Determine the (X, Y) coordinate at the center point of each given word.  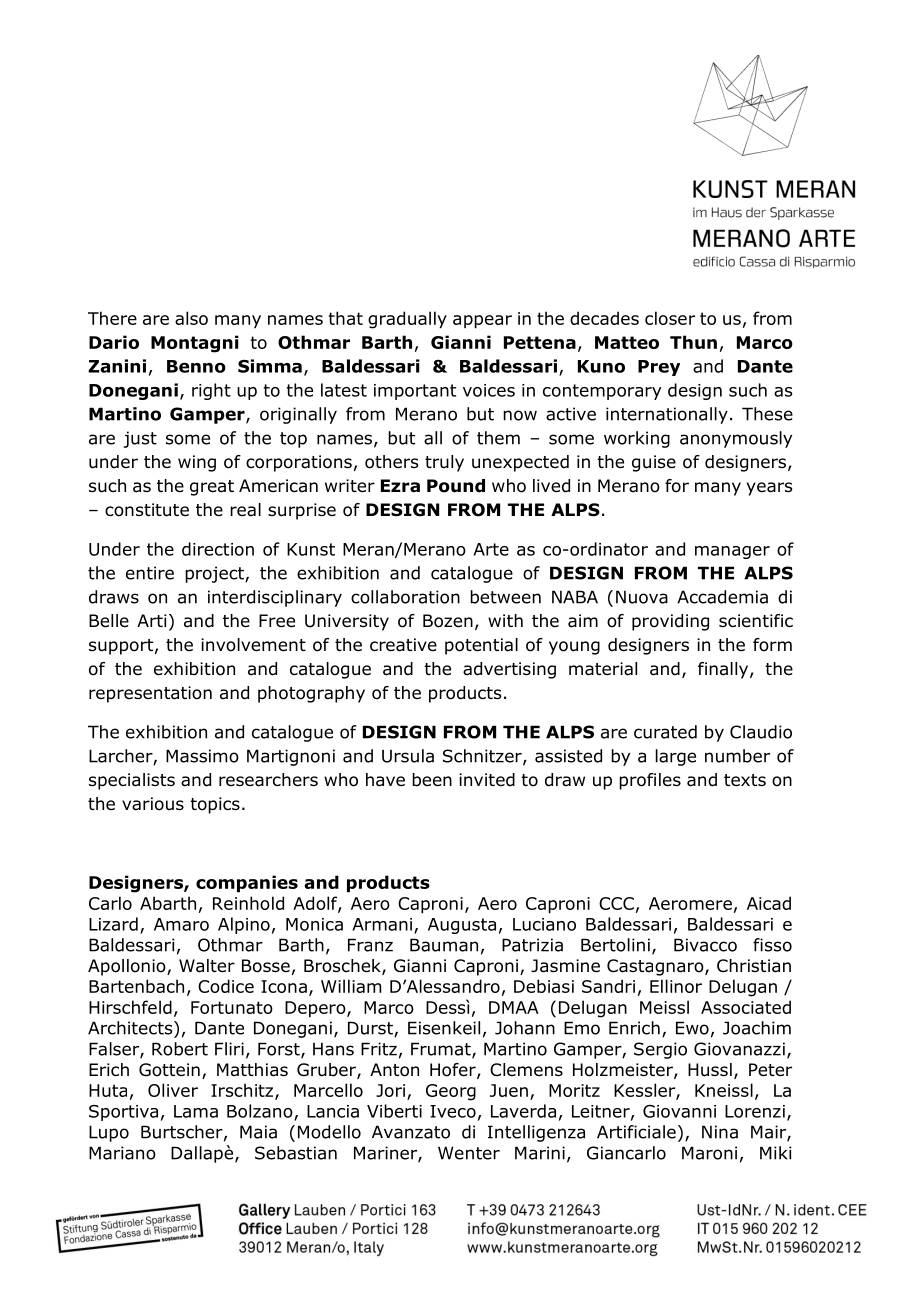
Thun (693, 342)
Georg (451, 1092)
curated (665, 732)
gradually (407, 320)
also (191, 318)
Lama (196, 1111)
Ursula (408, 756)
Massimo (202, 756)
